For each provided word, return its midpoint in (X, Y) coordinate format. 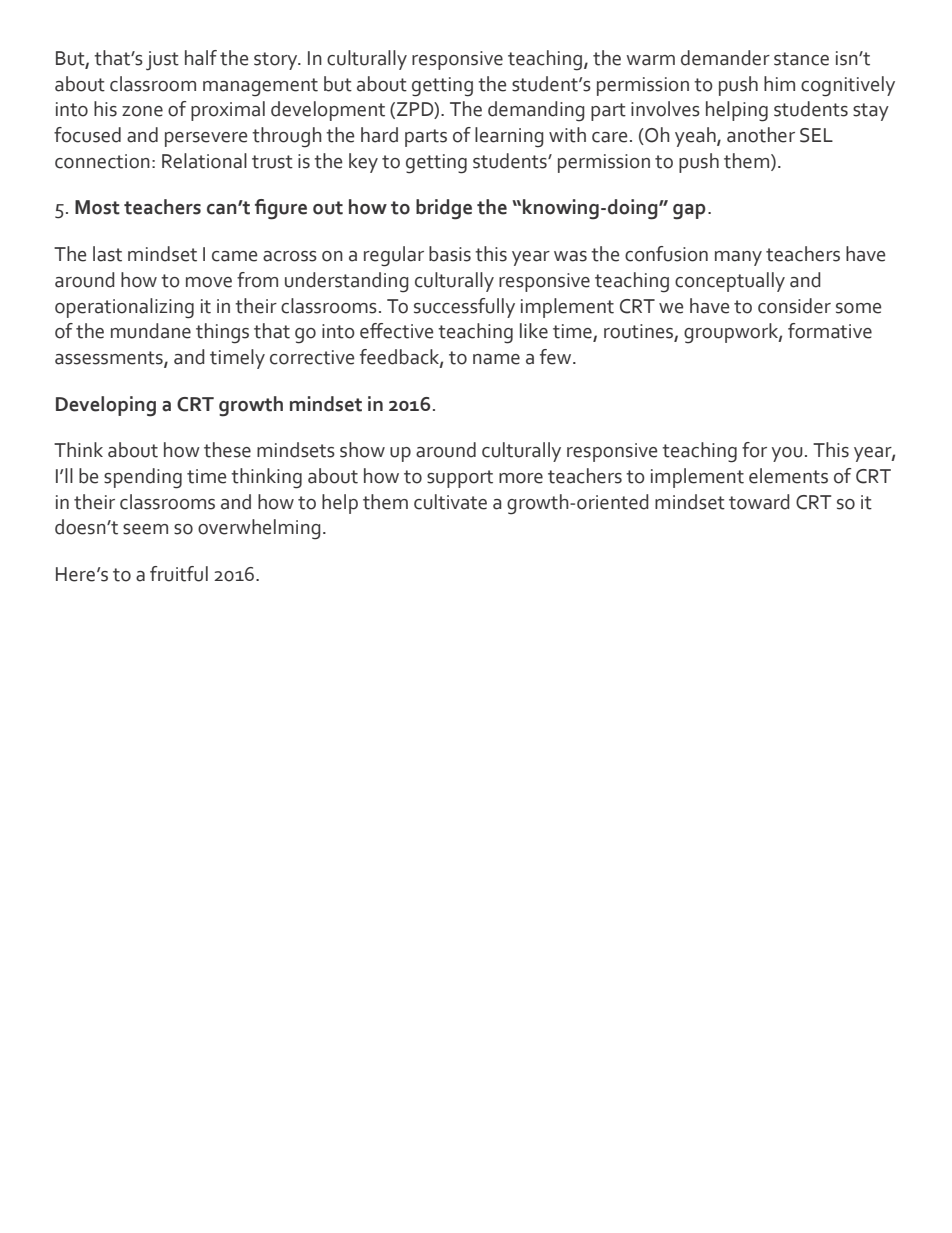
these (227, 450)
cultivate (450, 502)
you (787, 454)
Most (97, 207)
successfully (464, 308)
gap (689, 212)
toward (759, 502)
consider (794, 306)
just (162, 61)
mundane (151, 331)
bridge (444, 209)
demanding (536, 111)
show (362, 450)
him (779, 83)
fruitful (179, 574)
